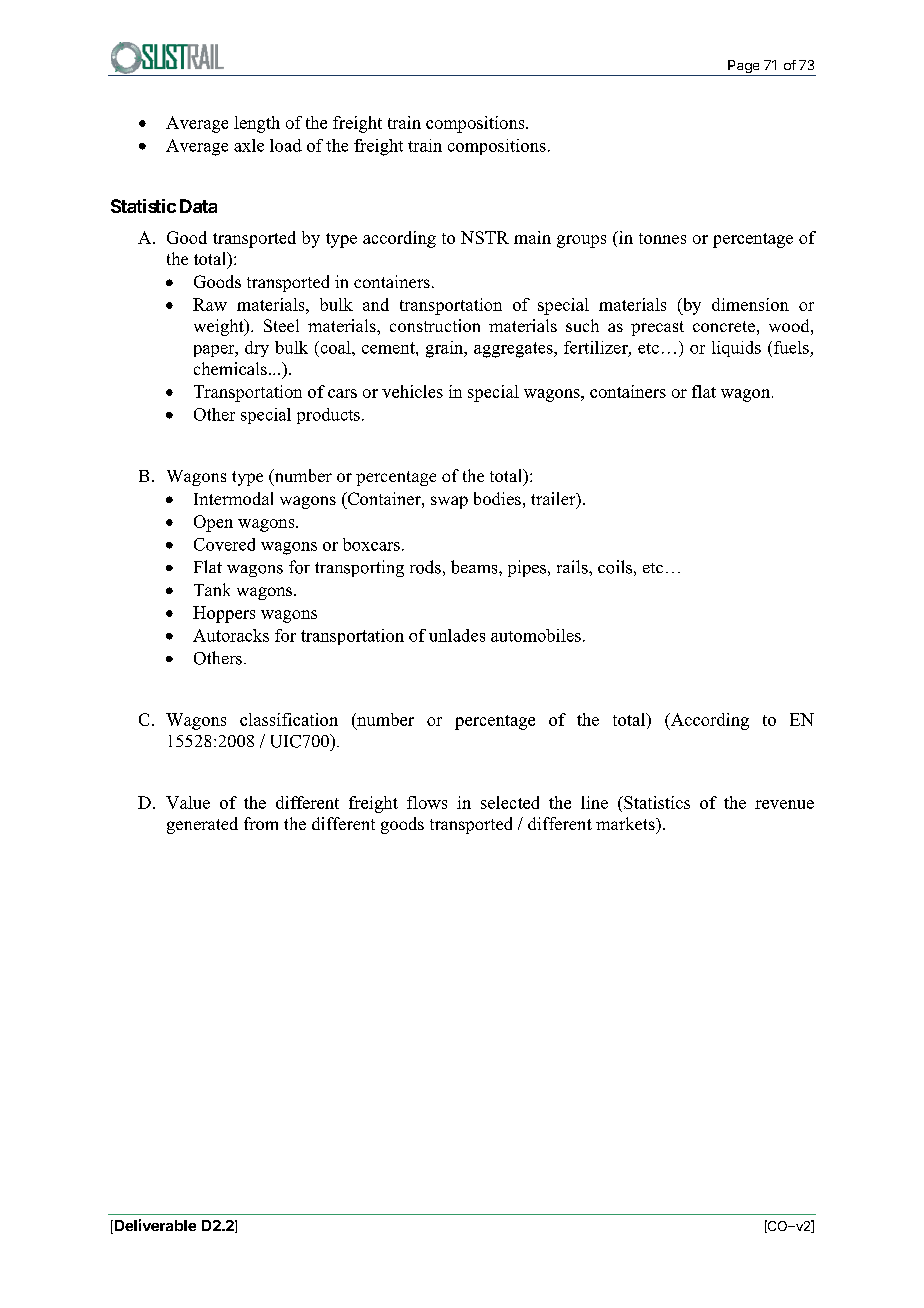 The height and width of the image is (1308, 924). What do you see at coordinates (573, 567) in the image?
I see `rails` at bounding box center [573, 567].
